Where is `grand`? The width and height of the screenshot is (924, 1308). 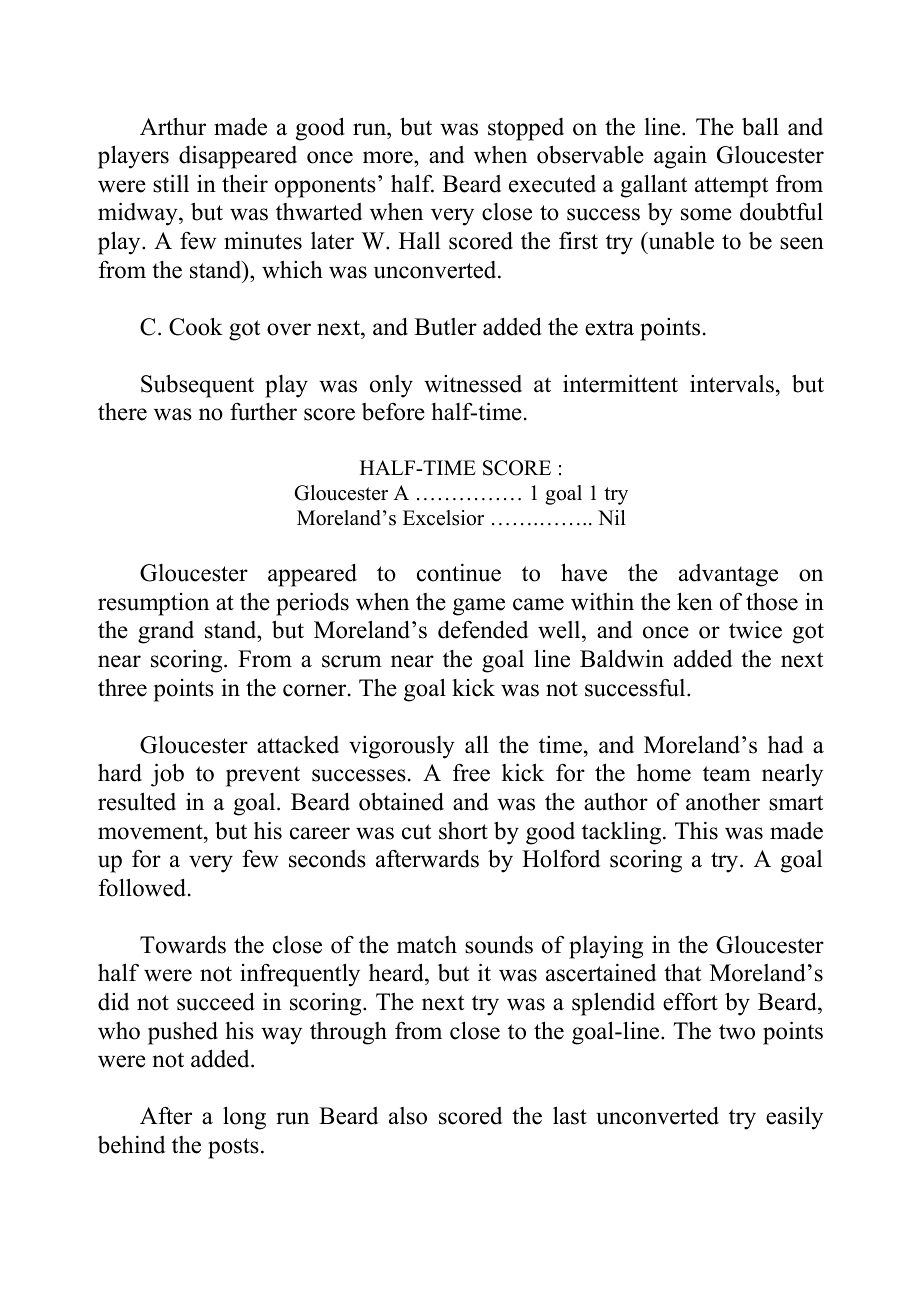 grand is located at coordinates (166, 632).
